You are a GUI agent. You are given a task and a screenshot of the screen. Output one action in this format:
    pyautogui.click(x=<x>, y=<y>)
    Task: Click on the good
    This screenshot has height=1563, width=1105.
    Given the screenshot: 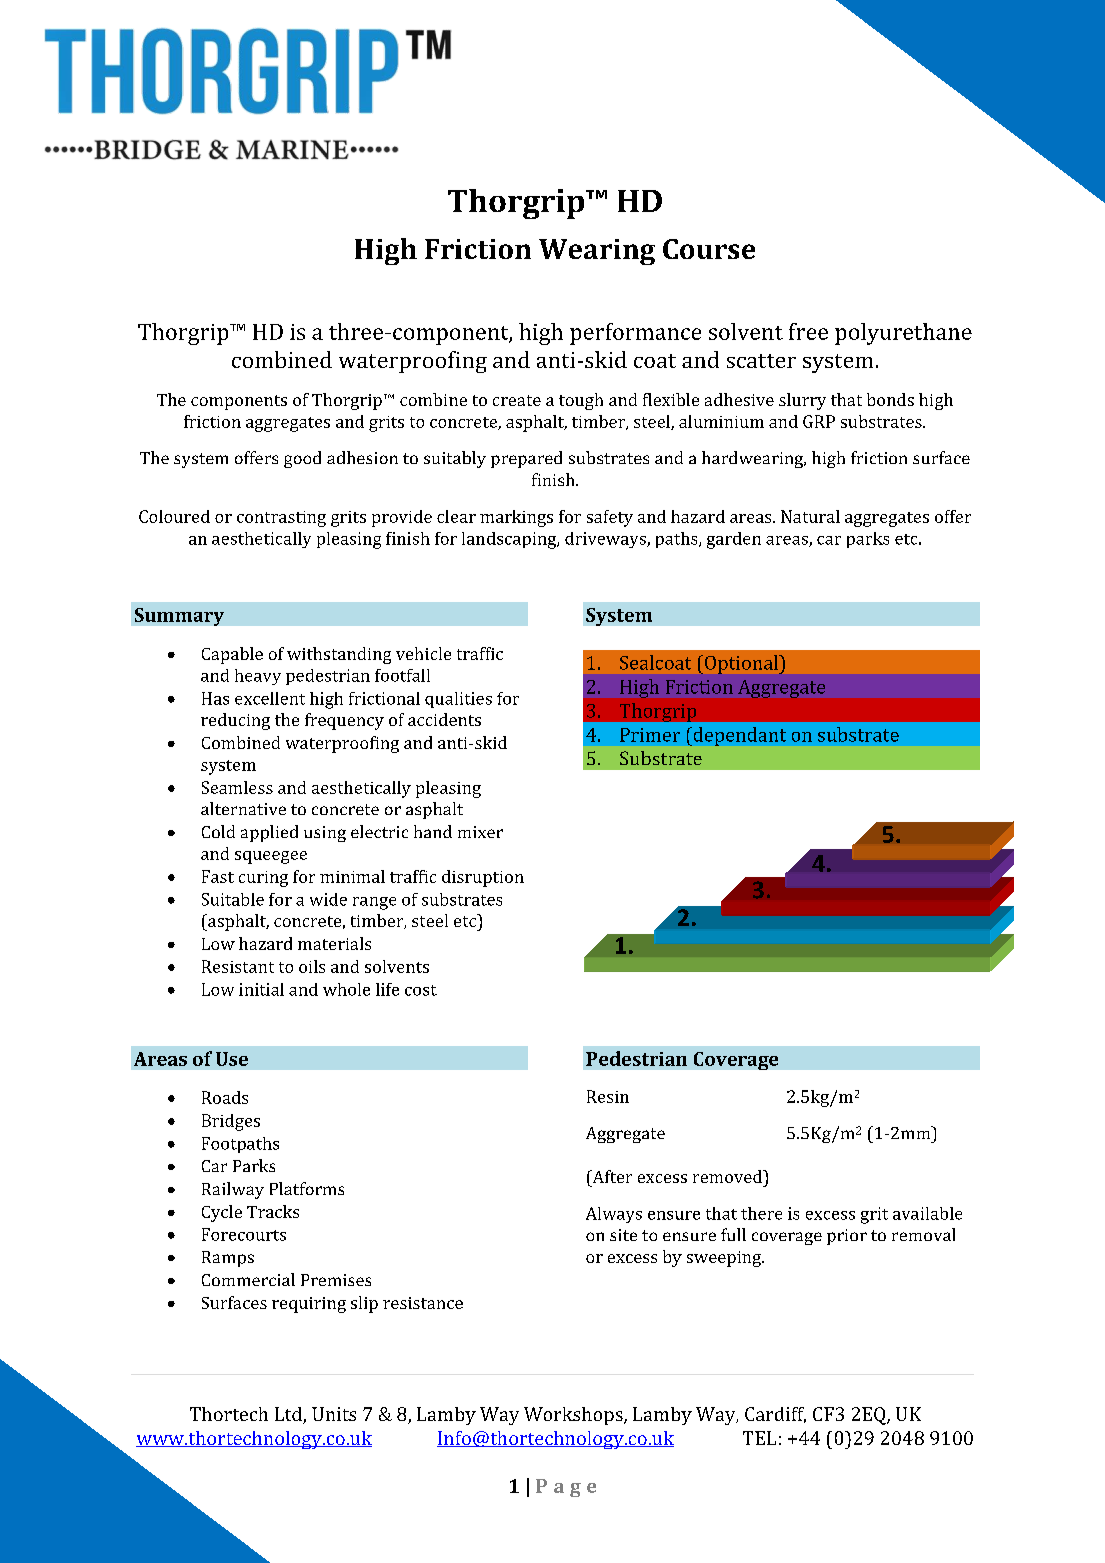 What is the action you would take?
    pyautogui.click(x=302, y=459)
